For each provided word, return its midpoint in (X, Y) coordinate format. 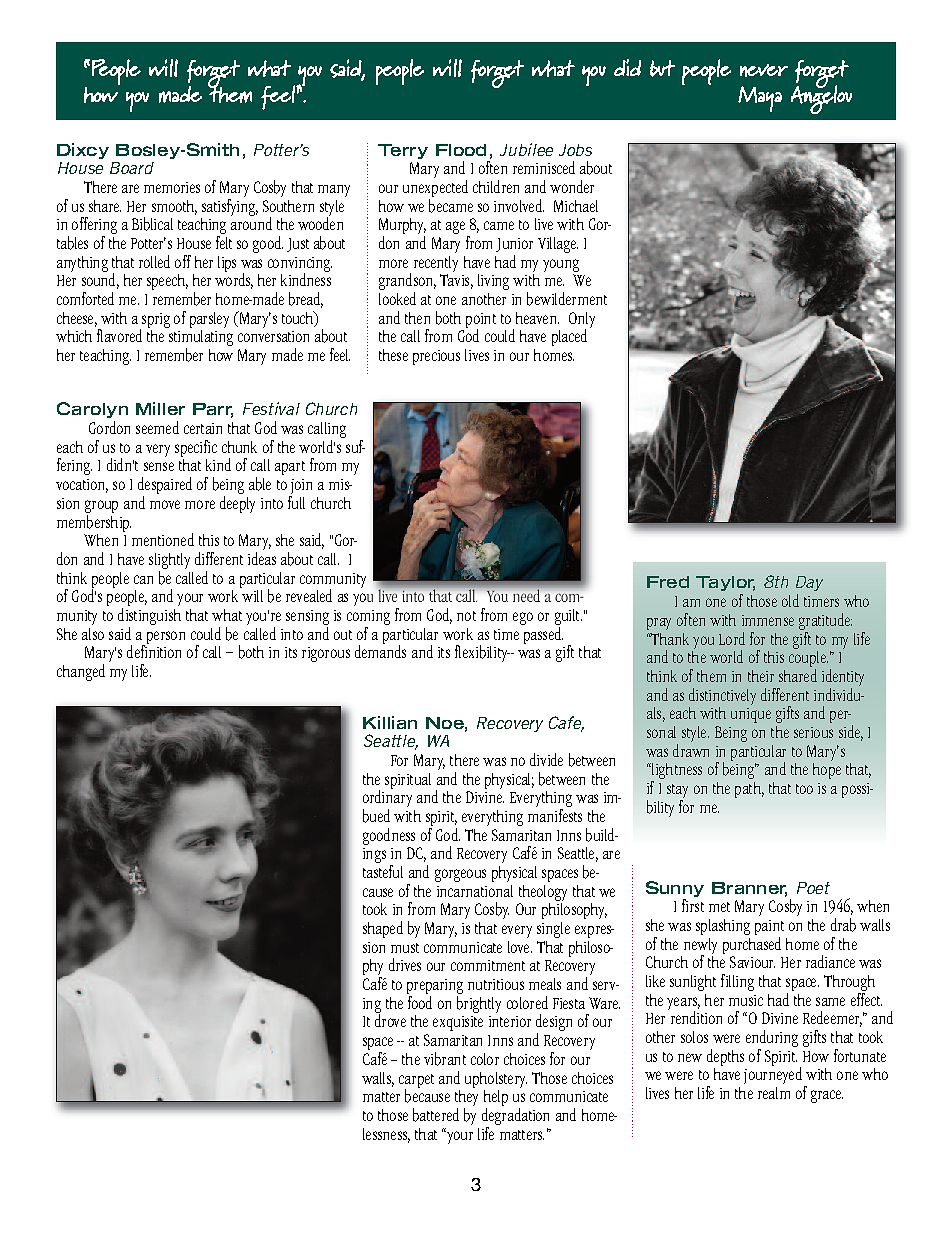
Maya (760, 99)
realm (774, 1093)
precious (436, 357)
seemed (157, 427)
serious (813, 732)
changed (81, 672)
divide (546, 759)
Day (809, 583)
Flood (461, 150)
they (466, 1098)
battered (436, 1115)
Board (132, 168)
